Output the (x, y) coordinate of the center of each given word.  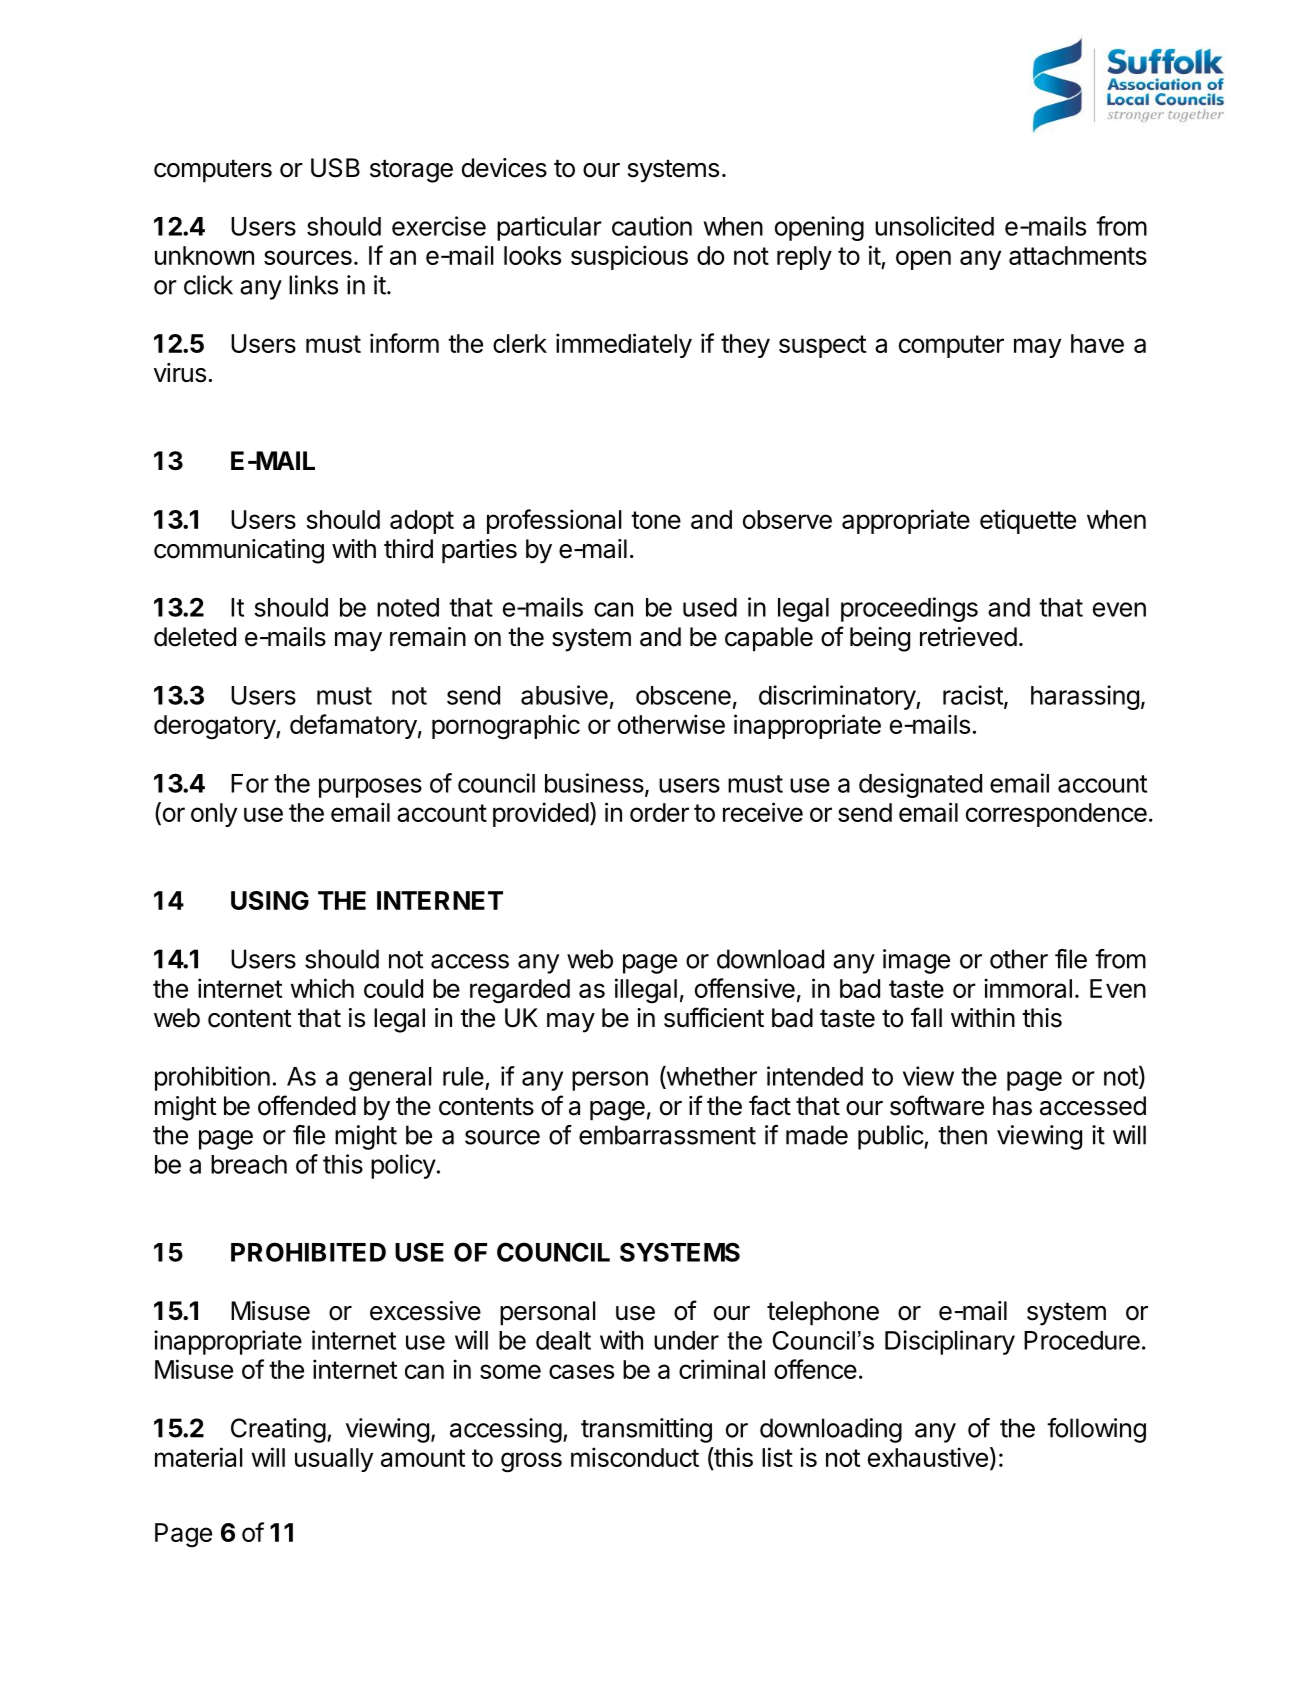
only (214, 815)
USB (335, 168)
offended (307, 1105)
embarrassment (667, 1135)
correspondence (1056, 815)
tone (656, 520)
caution (652, 226)
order (659, 812)
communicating (239, 551)
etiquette (1028, 521)
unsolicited (934, 226)
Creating (278, 1430)
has (1012, 1106)
